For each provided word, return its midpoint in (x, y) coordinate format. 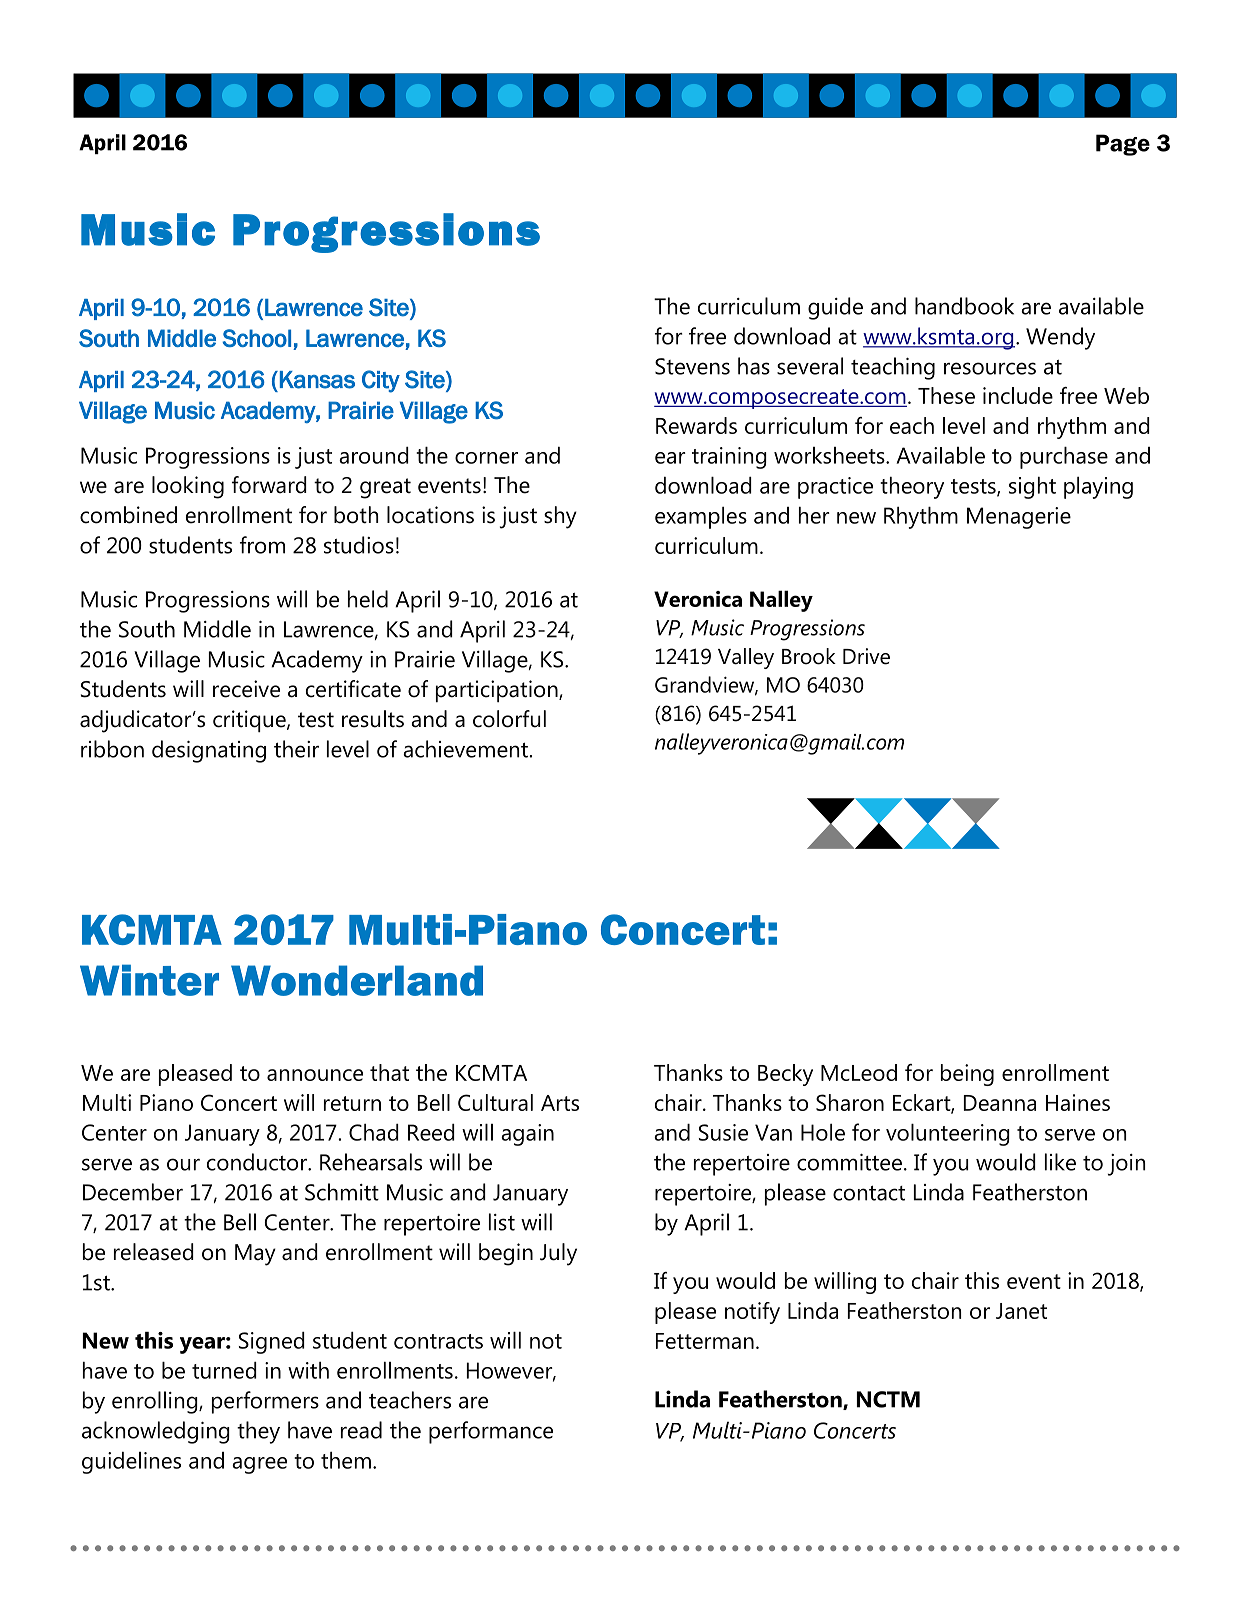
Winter (149, 980)
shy (560, 517)
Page (1123, 145)
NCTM (888, 1399)
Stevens (692, 366)
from (262, 545)
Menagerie (1019, 518)
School (257, 338)
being (967, 1075)
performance (491, 1432)
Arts (560, 1103)
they (258, 1432)
